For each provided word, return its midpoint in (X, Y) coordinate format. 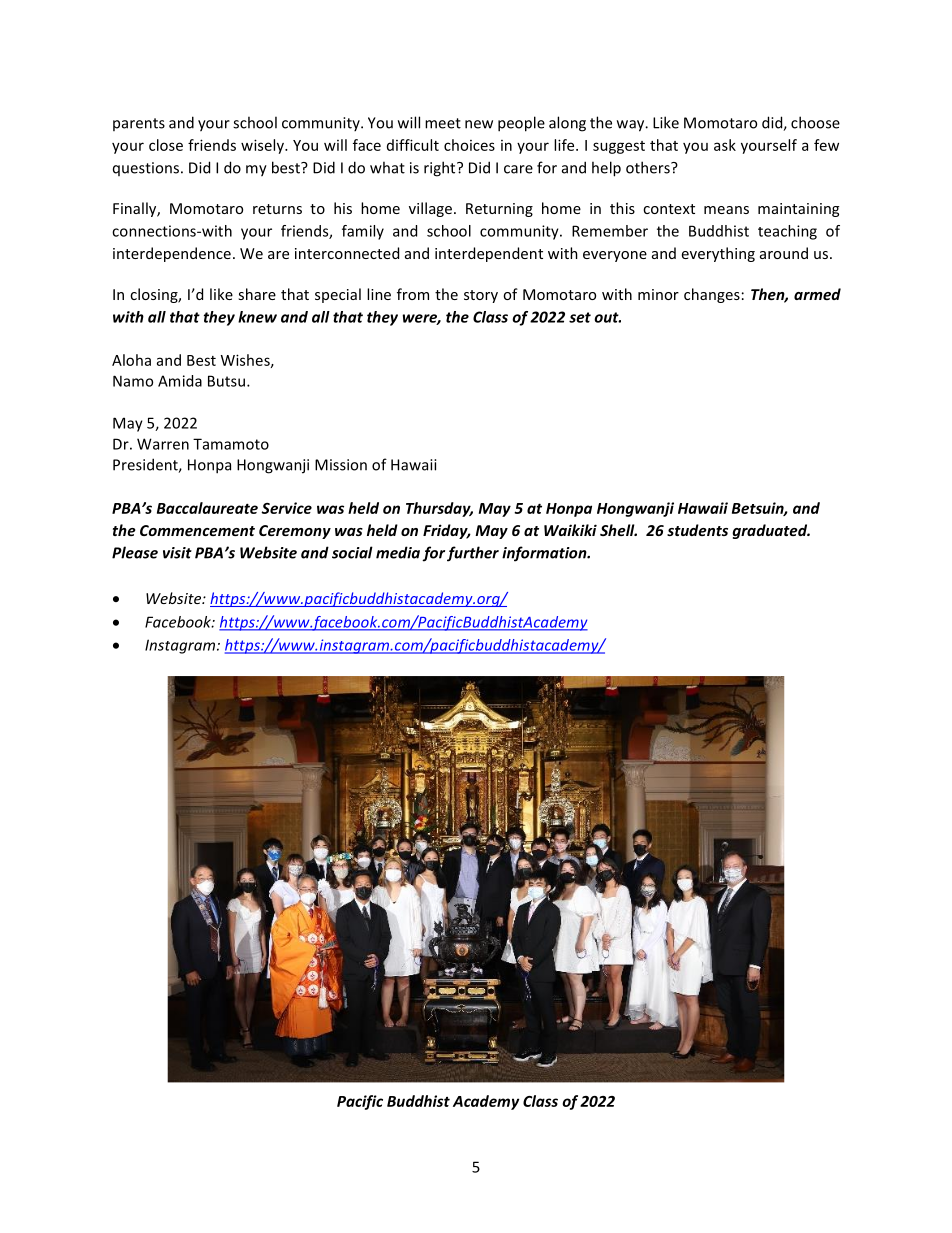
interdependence (172, 254)
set (580, 317)
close (166, 145)
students (697, 530)
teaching (787, 232)
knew (257, 317)
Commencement (197, 530)
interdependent (489, 254)
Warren (163, 444)
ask (725, 145)
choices (469, 145)
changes (712, 295)
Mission (341, 465)
